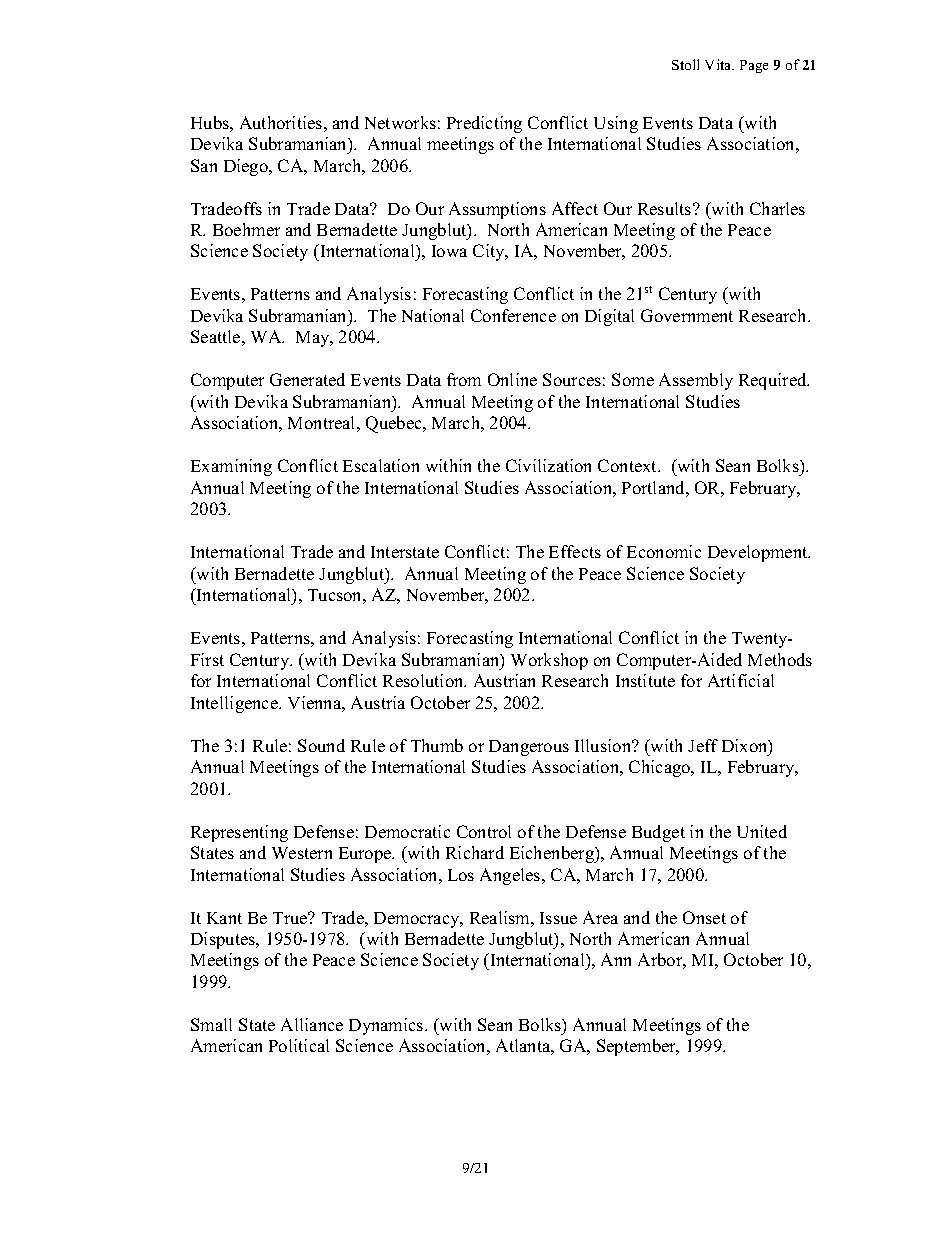 The image size is (952, 1233). I want to click on Alliance, so click(312, 1024).
